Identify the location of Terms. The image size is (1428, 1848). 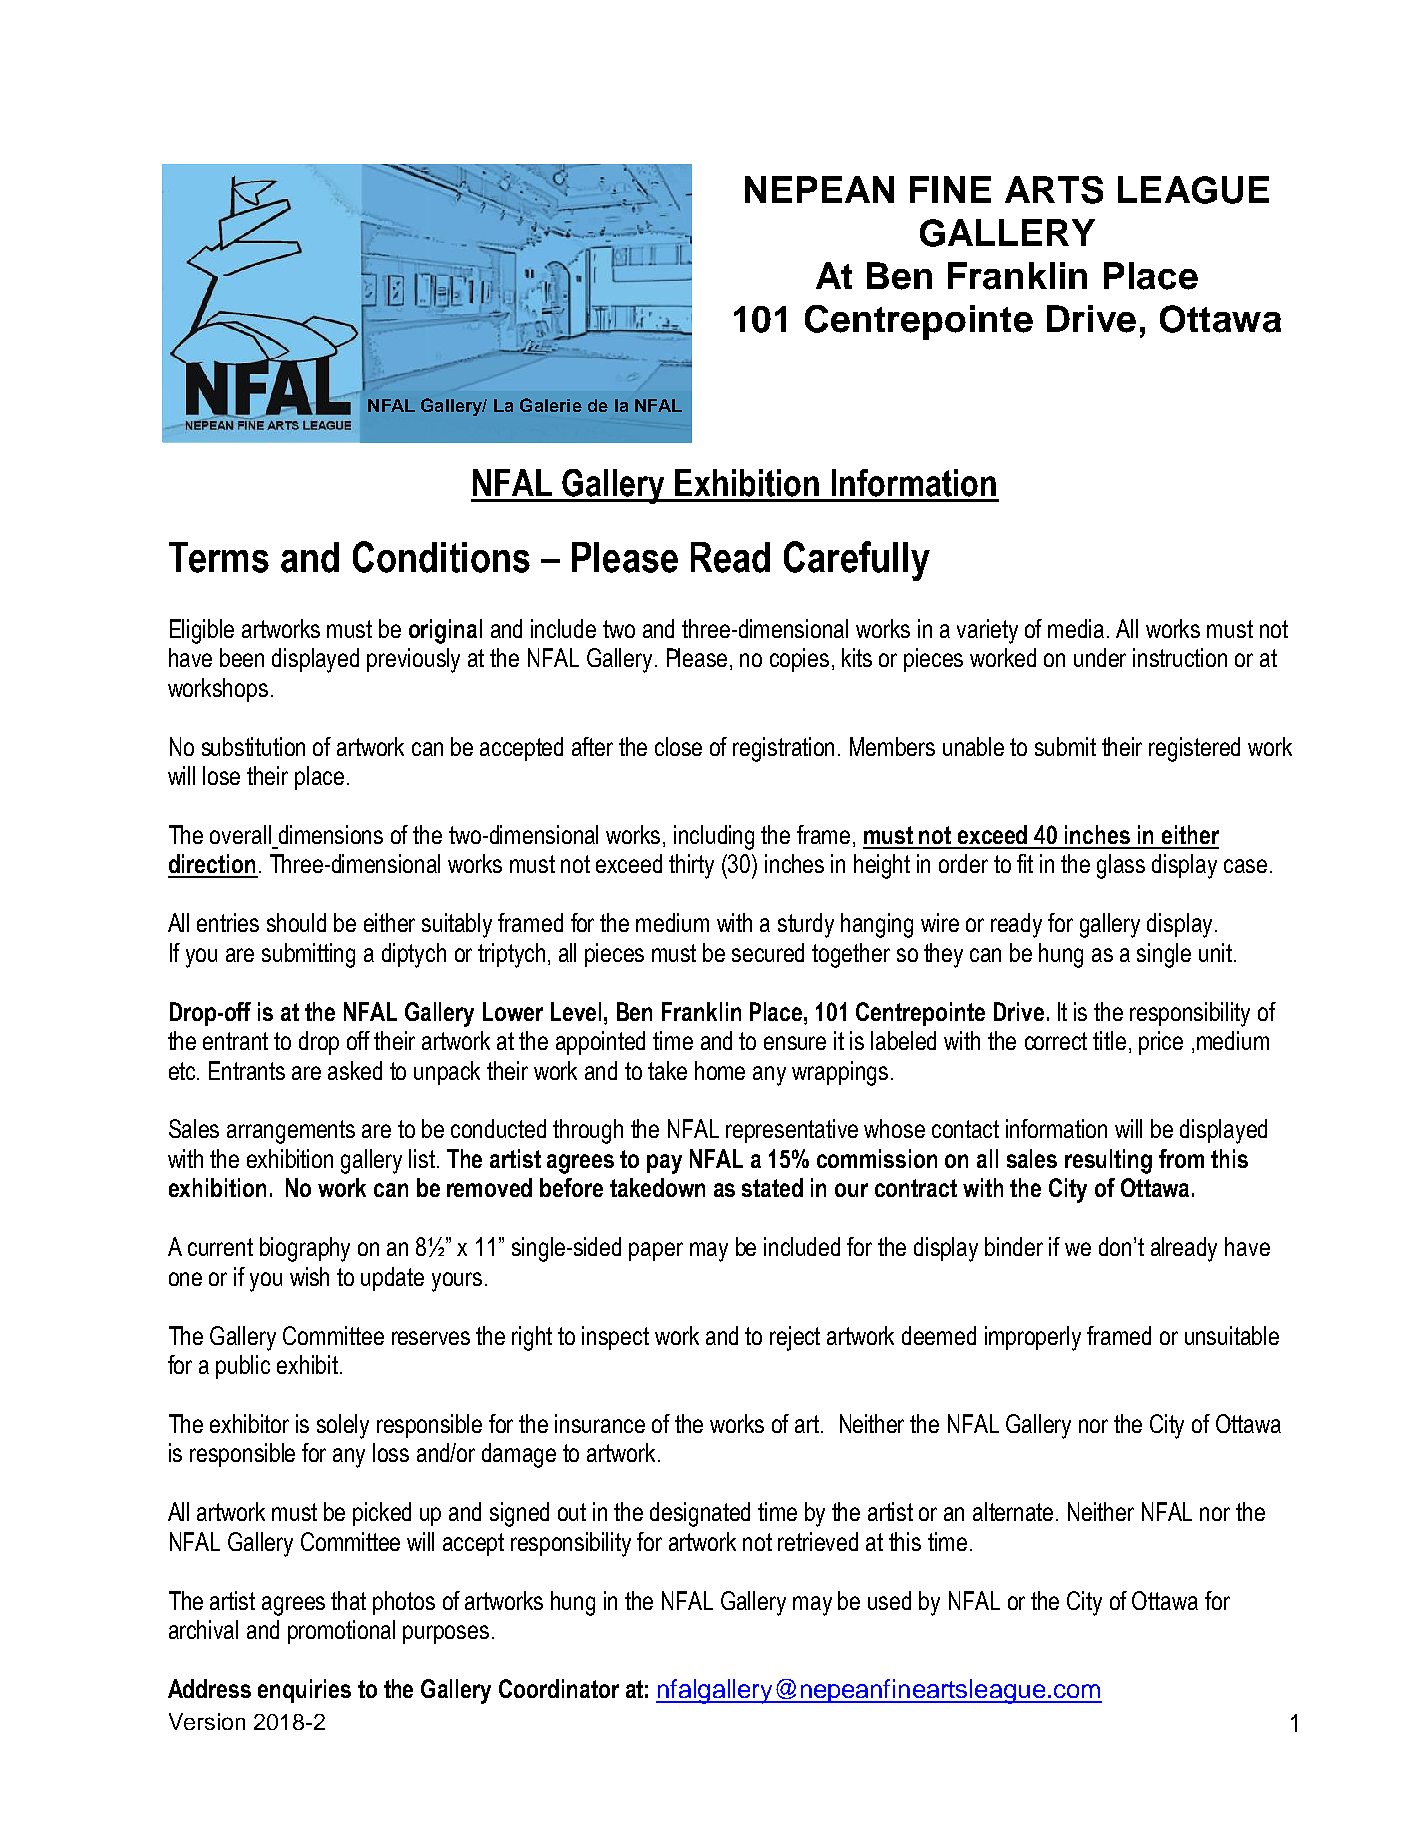
(219, 557).
